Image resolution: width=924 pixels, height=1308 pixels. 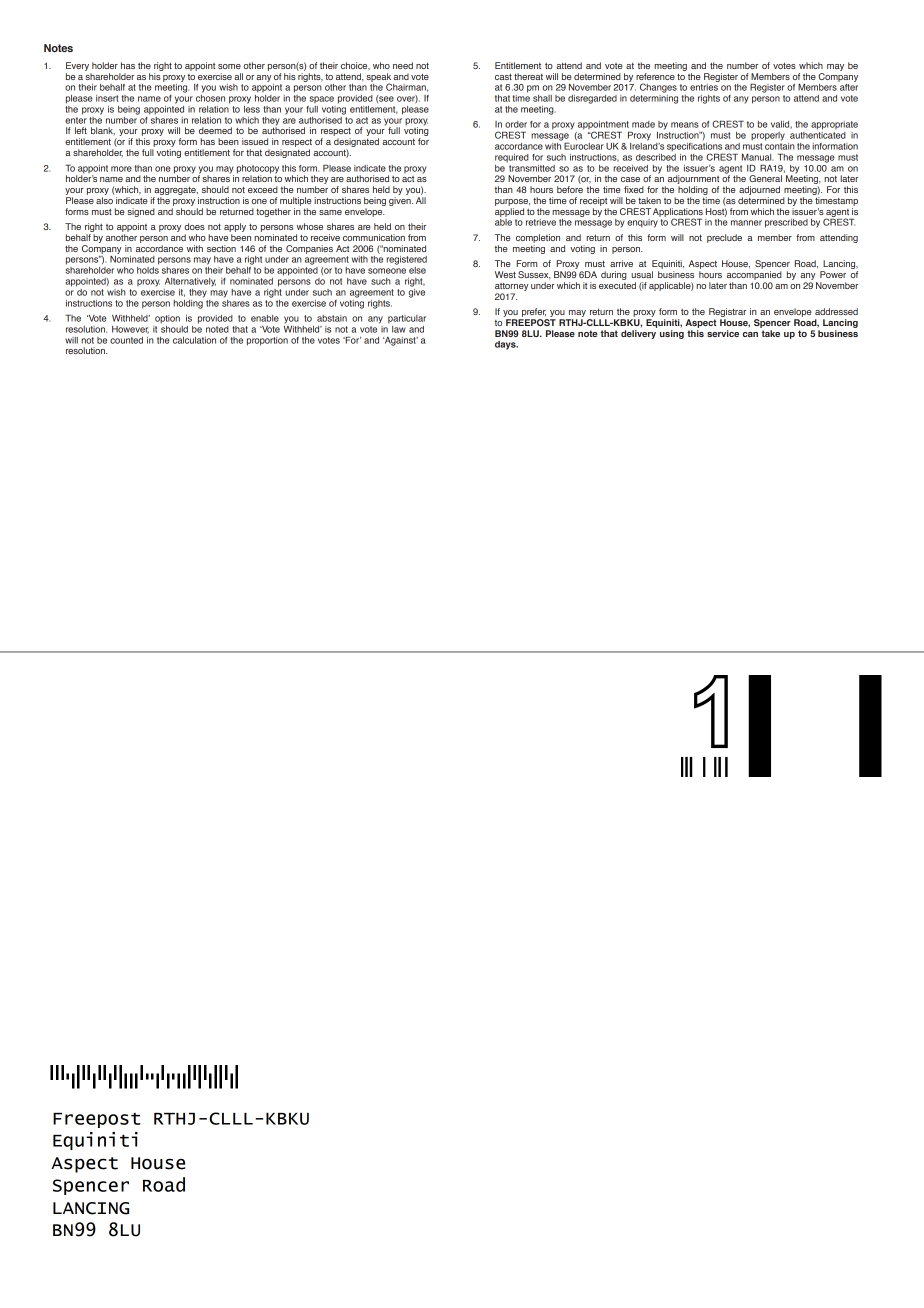 I want to click on Every, so click(x=77, y=66).
